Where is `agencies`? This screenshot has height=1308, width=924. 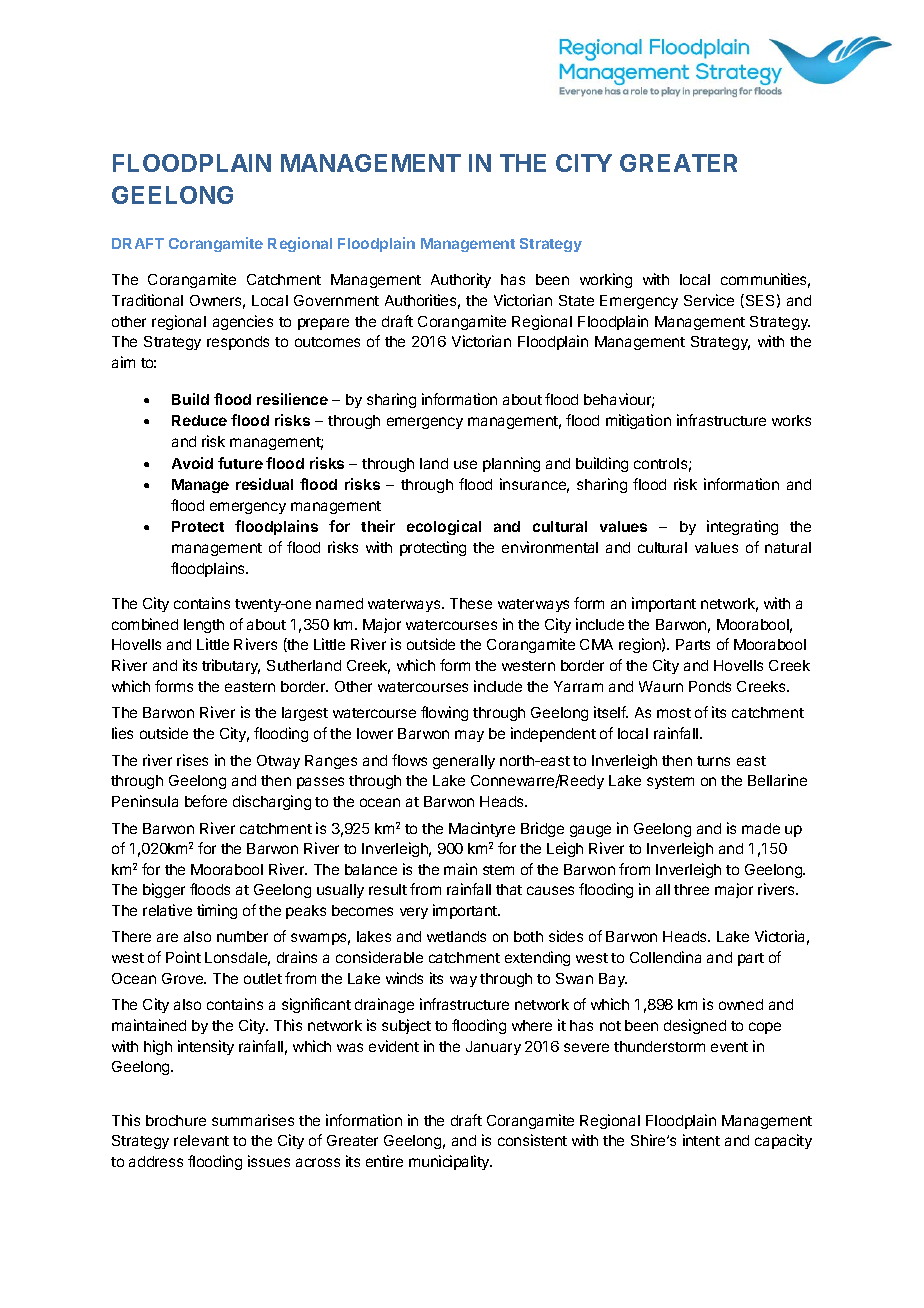 agencies is located at coordinates (243, 322).
